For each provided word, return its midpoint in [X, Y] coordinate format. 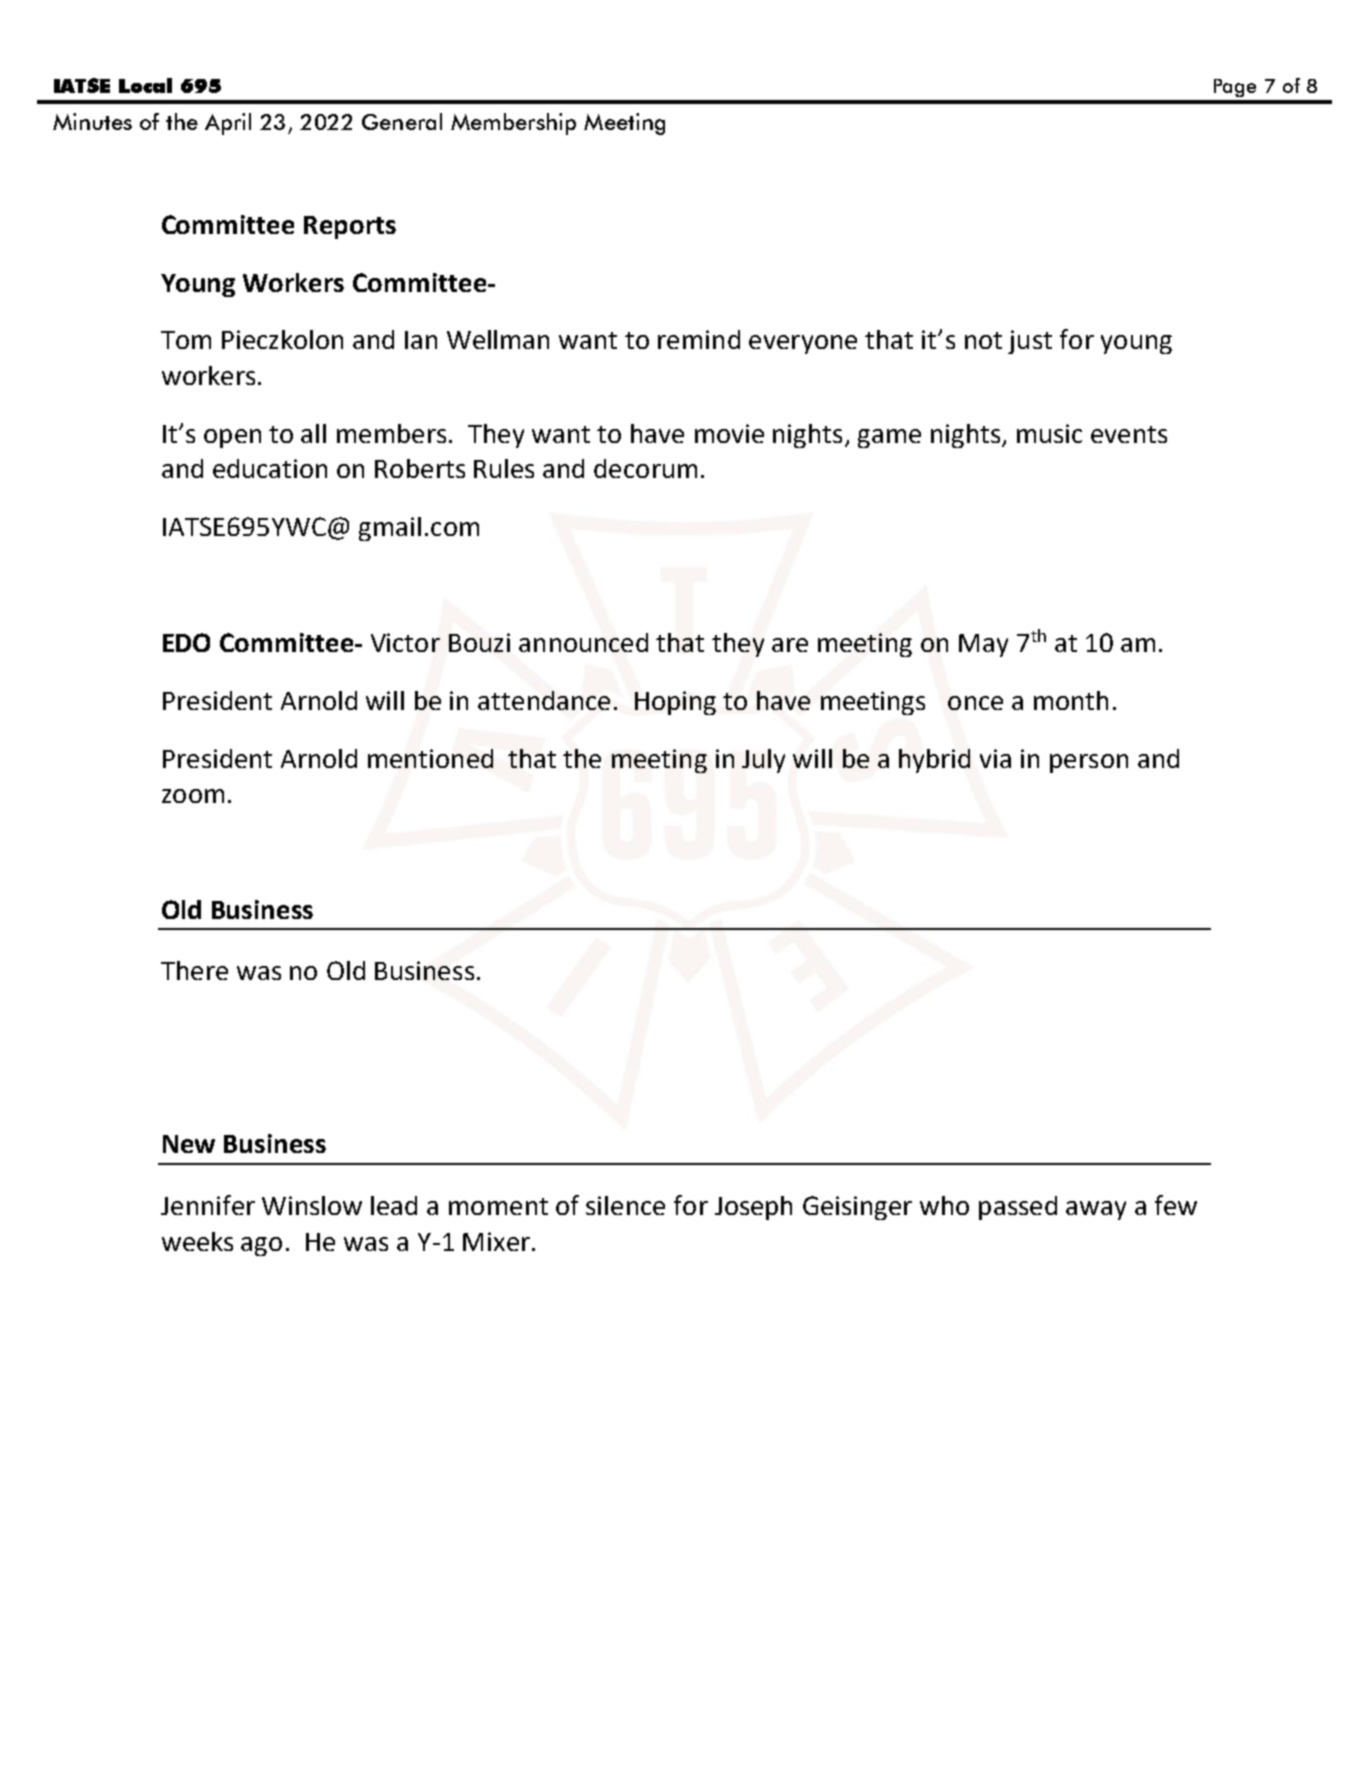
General [402, 121]
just [1030, 342]
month [1071, 700]
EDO [186, 642]
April [228, 124]
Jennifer [208, 1205]
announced [583, 642]
